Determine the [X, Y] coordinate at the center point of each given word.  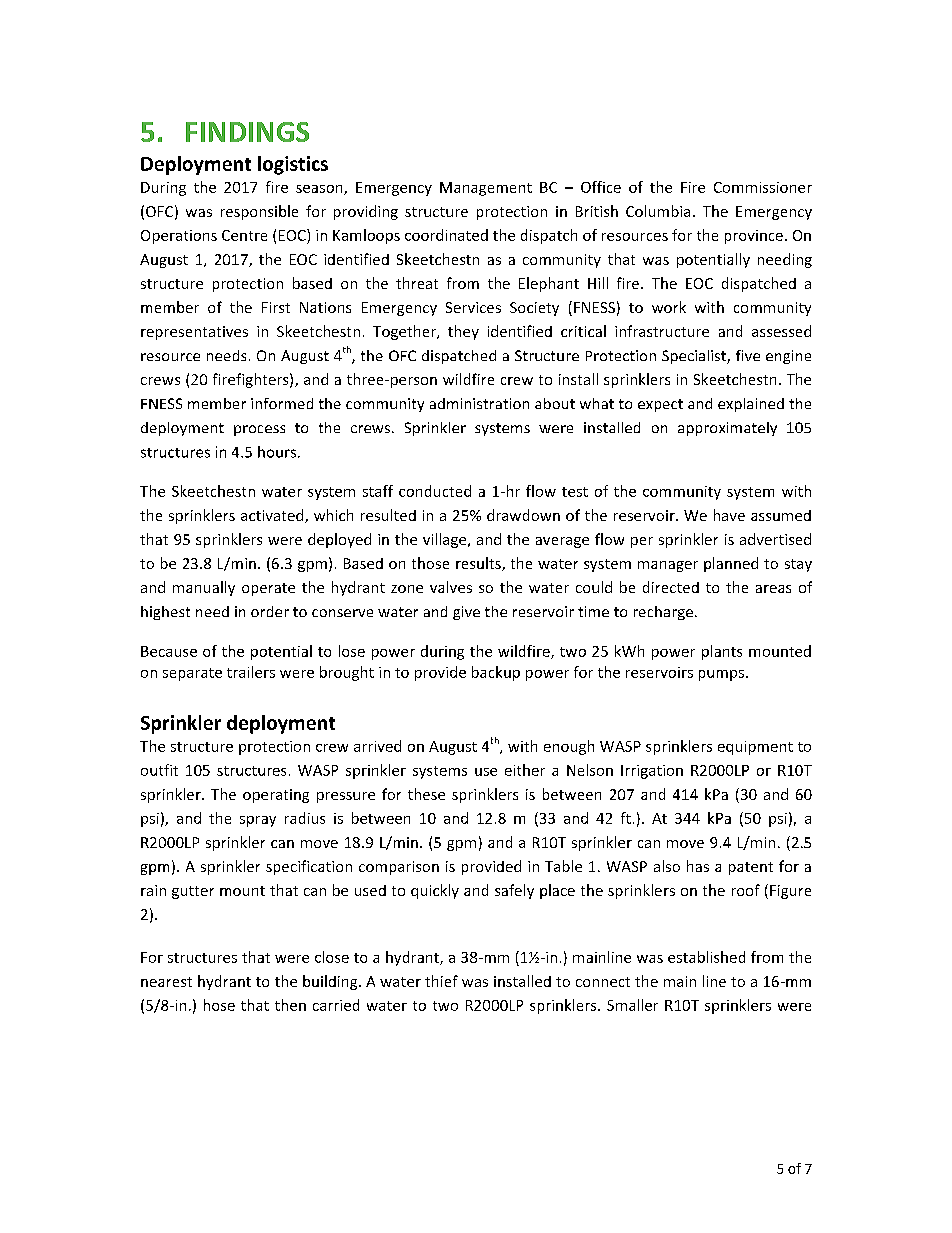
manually [204, 588]
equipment [755, 748]
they [463, 332]
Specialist [695, 357]
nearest [166, 982]
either [525, 770]
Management [486, 189]
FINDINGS [247, 132]
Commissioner [763, 187]
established [706, 957]
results [479, 564]
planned [731, 564]
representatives [194, 333]
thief [441, 981]
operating [276, 796]
